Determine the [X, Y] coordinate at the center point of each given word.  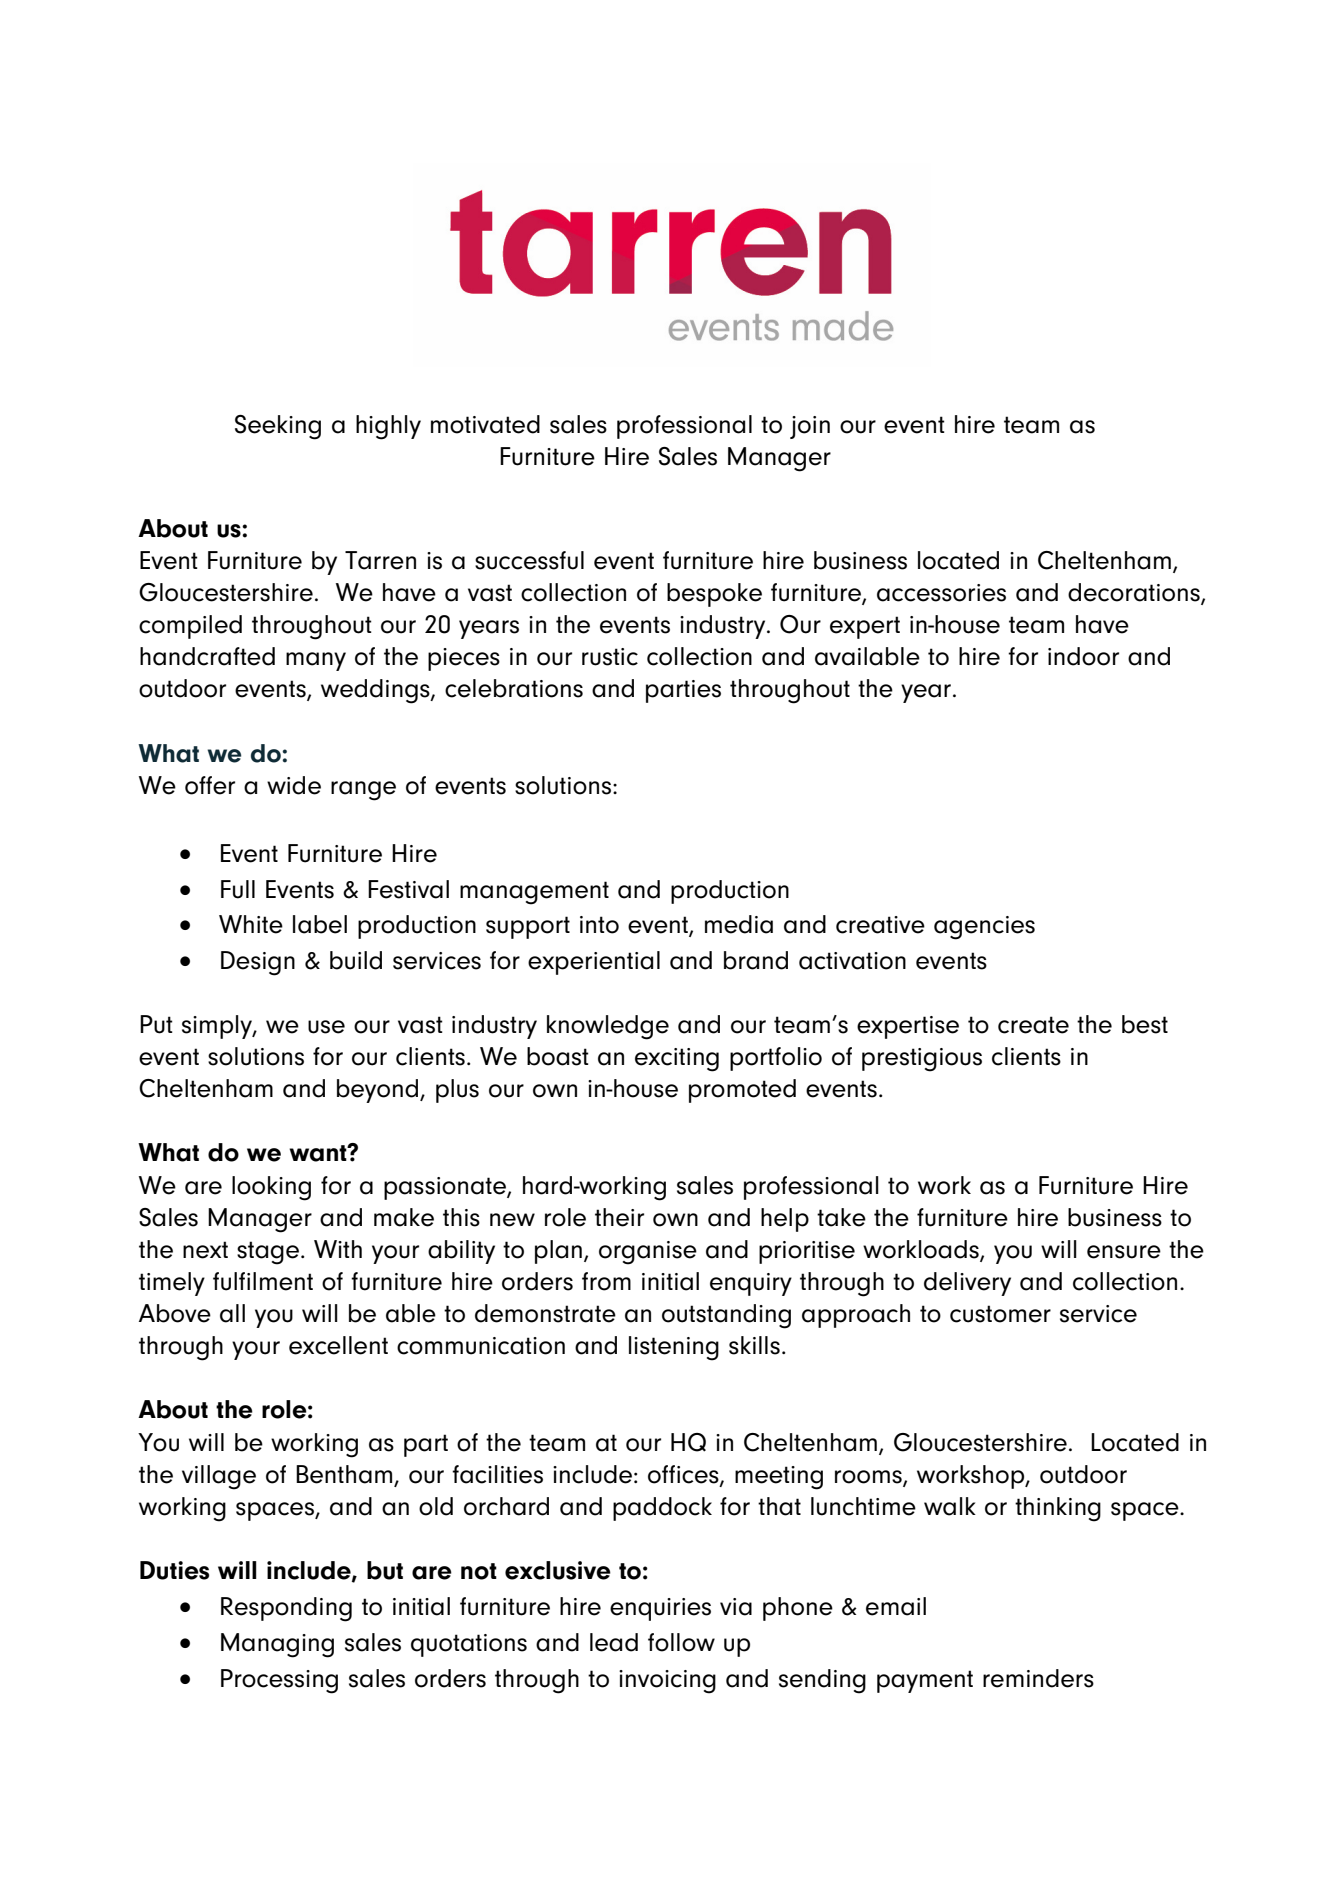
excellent [338, 1345]
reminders [1038, 1678]
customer [1000, 1314]
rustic [610, 657]
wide [294, 785]
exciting [677, 1060]
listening [674, 1348]
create [1033, 1025]
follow [681, 1642]
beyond [379, 1091]
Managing [277, 1645]
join [810, 427]
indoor [1083, 656]
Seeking [278, 427]
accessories [941, 593]
